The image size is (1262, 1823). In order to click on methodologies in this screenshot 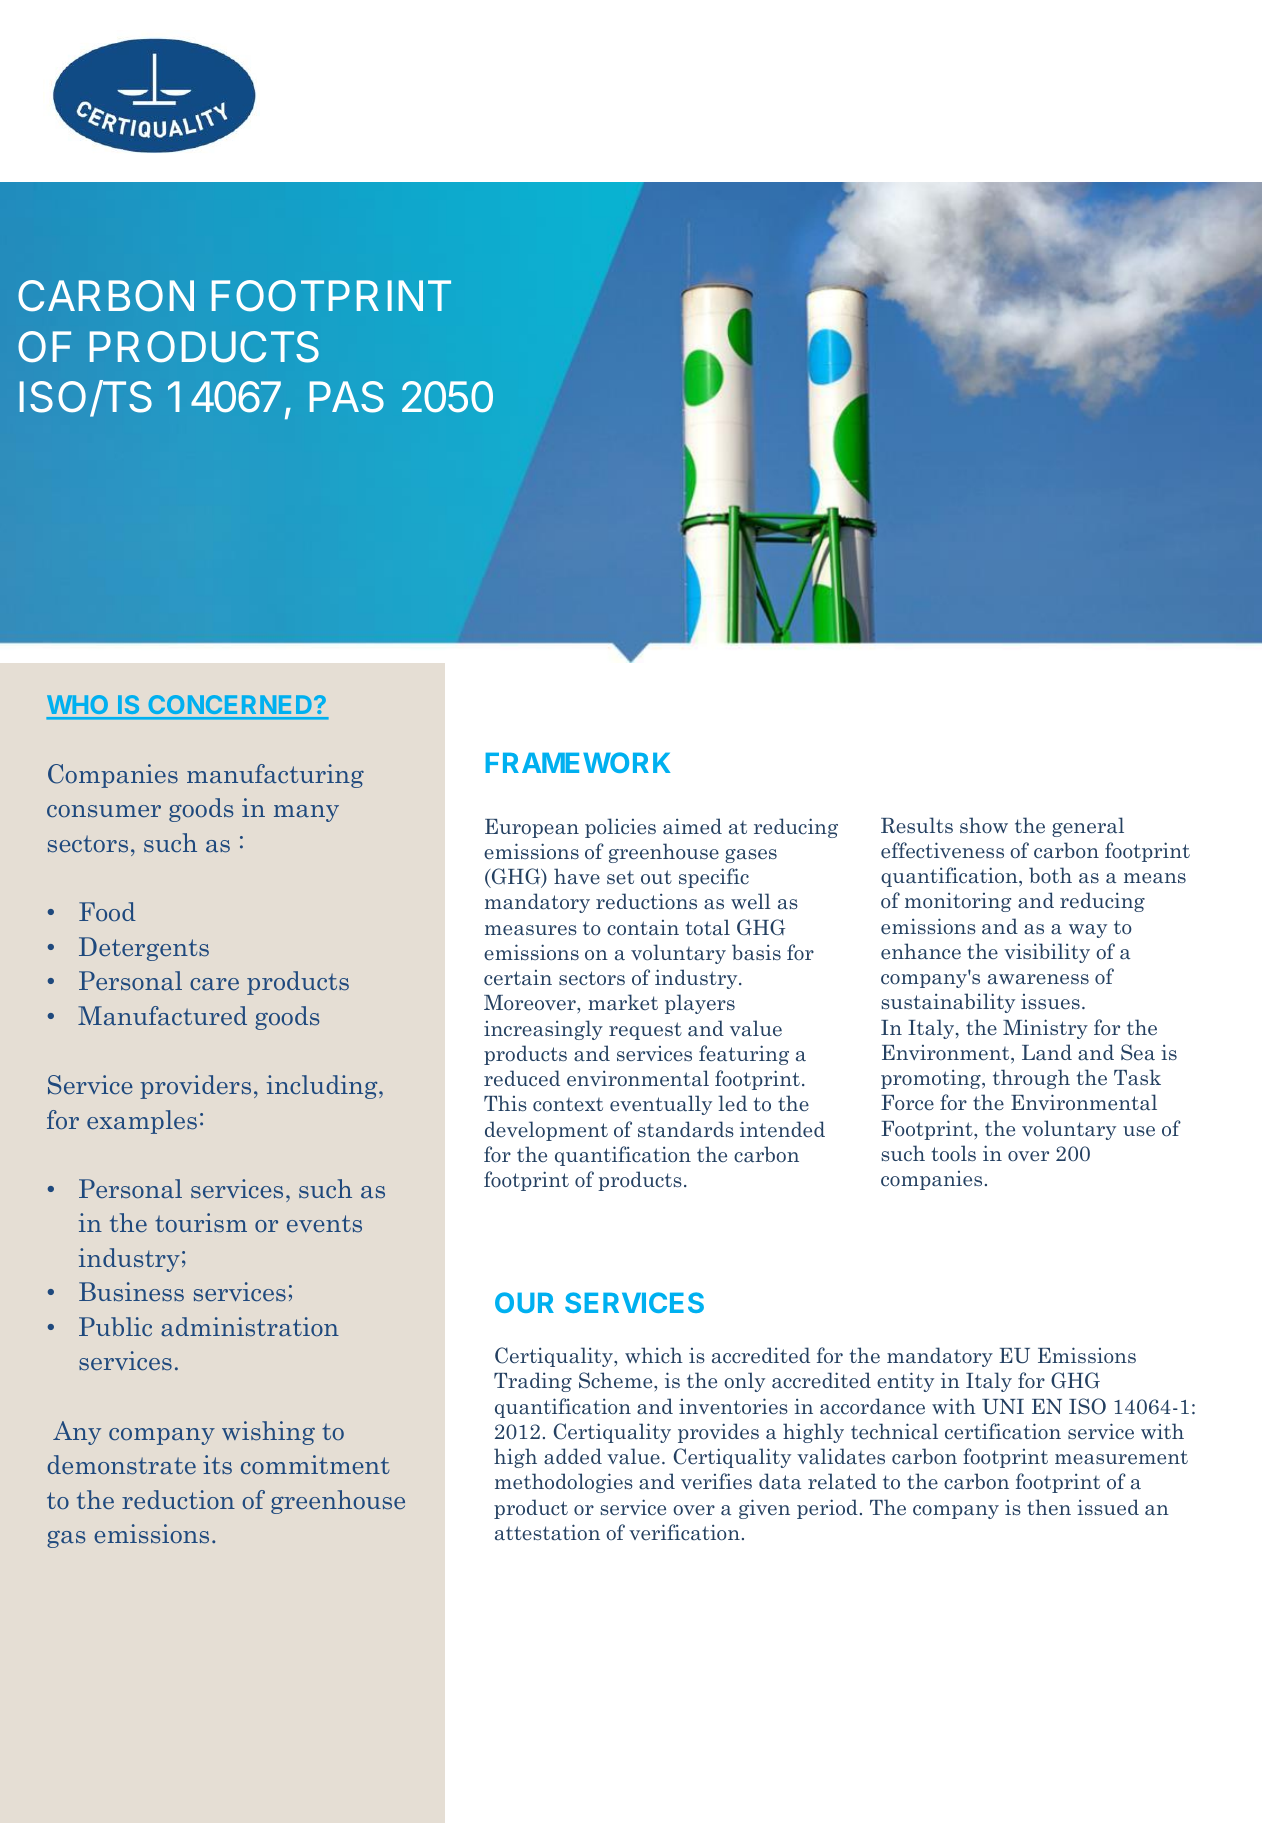, I will do `click(564, 1483)`.
